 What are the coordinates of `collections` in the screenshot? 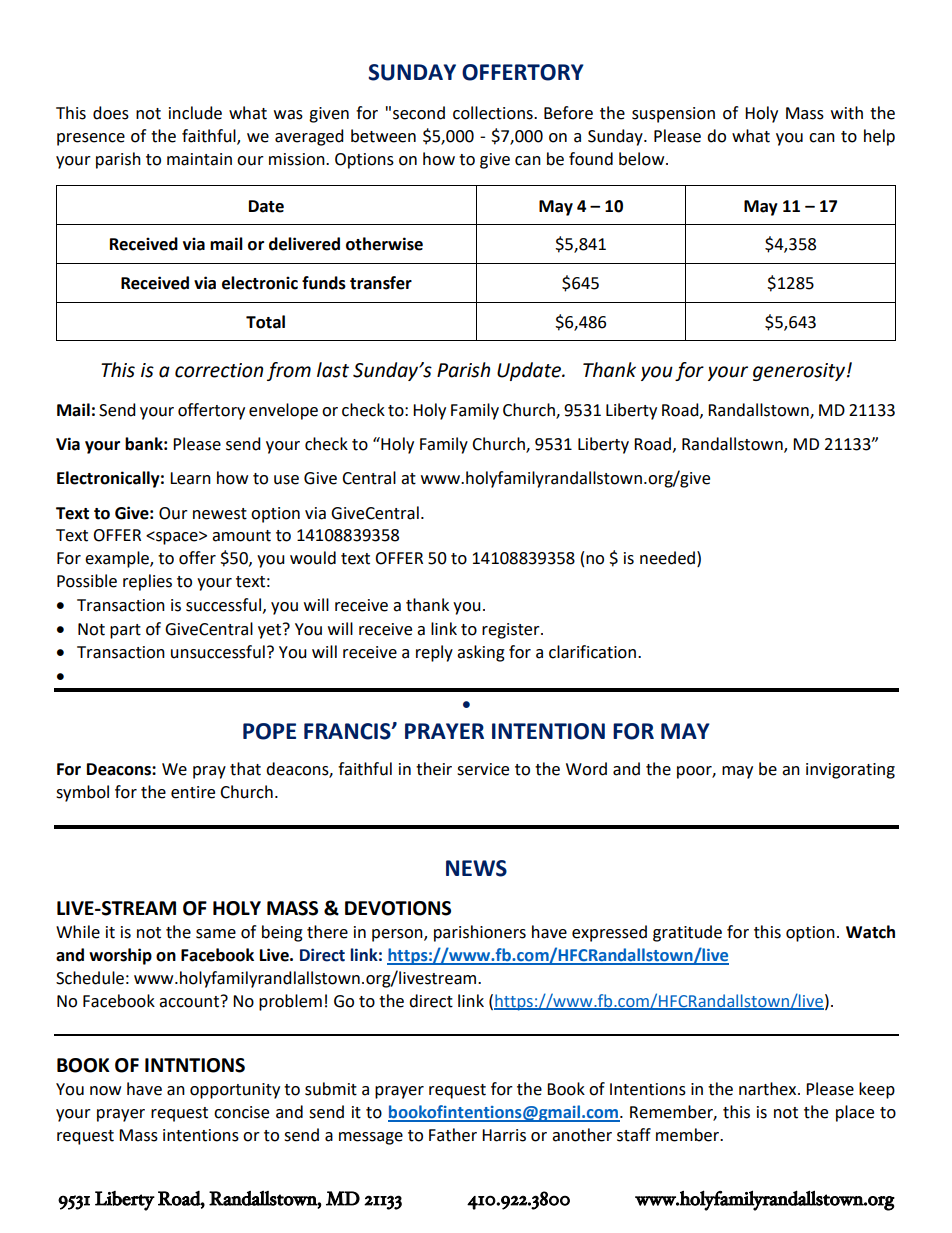 It's located at (494, 113).
